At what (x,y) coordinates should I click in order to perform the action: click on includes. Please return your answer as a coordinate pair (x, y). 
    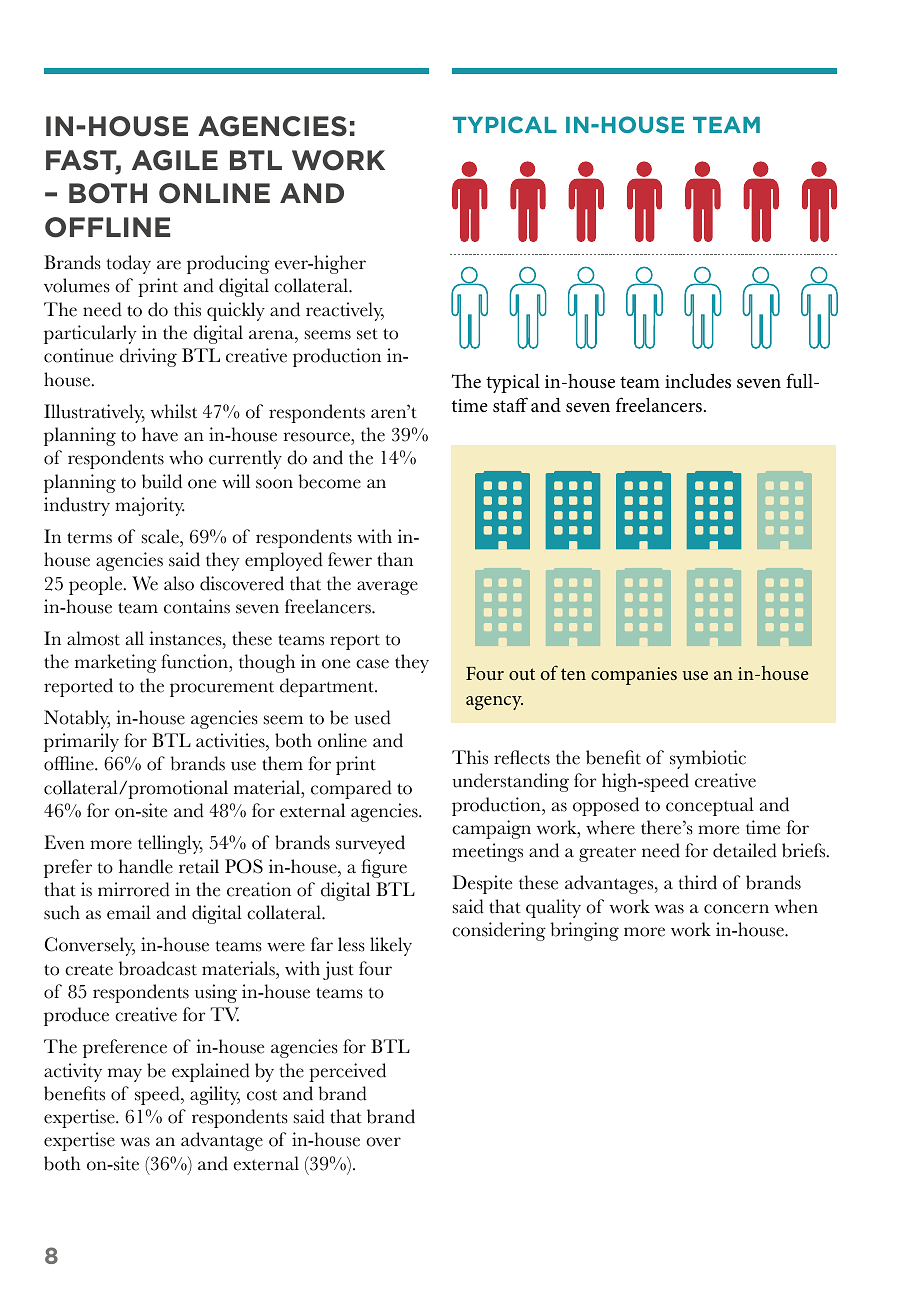
    Looking at the image, I should click on (698, 381).
